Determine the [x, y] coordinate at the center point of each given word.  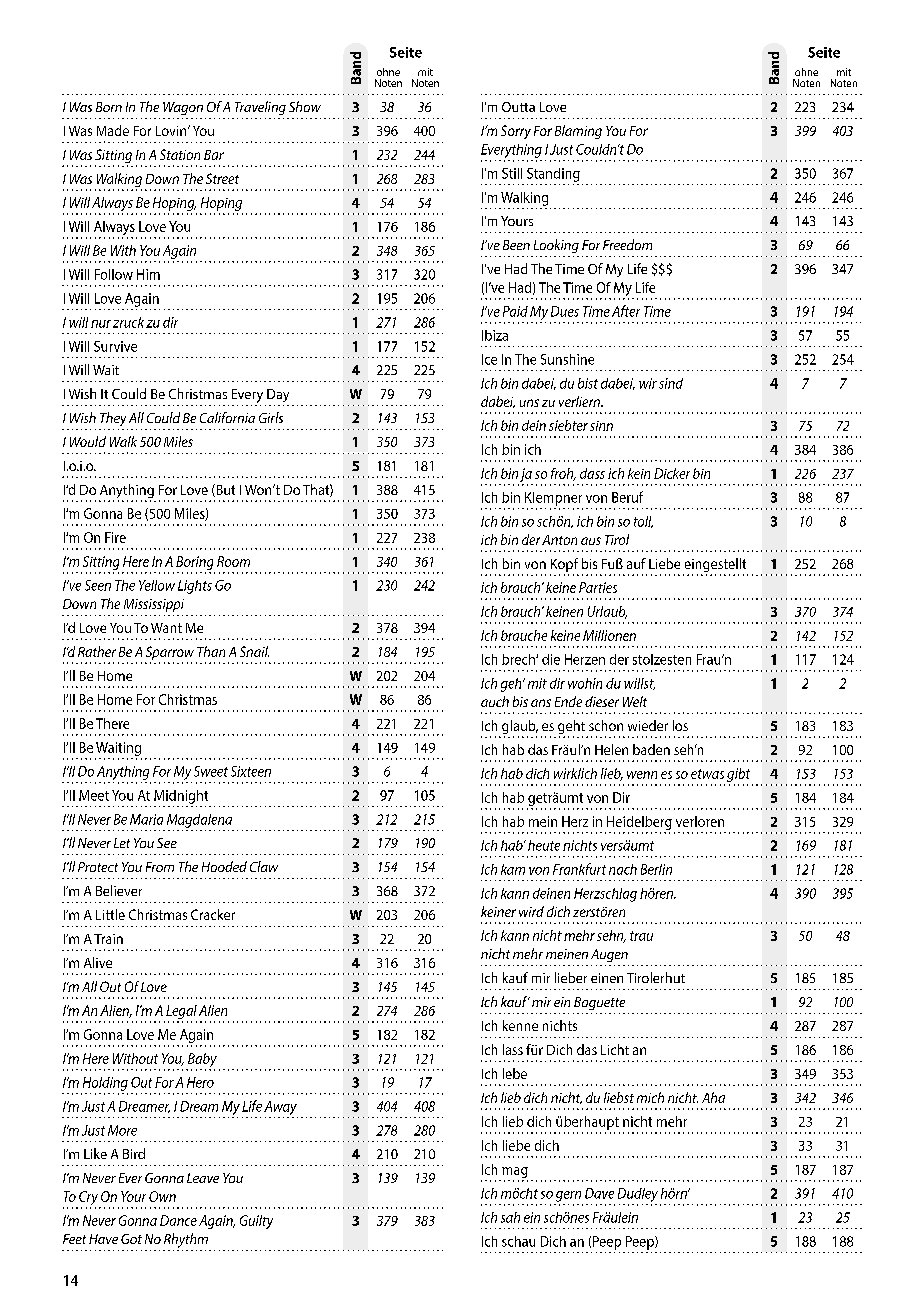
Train [108, 939]
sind [671, 383]
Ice [489, 359]
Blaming [578, 132]
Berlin [656, 869]
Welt [635, 701]
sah [510, 1217]
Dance [178, 1220]
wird [531, 911]
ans [541, 703]
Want [166, 628]
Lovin [172, 131]
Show [305, 106]
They [113, 419]
